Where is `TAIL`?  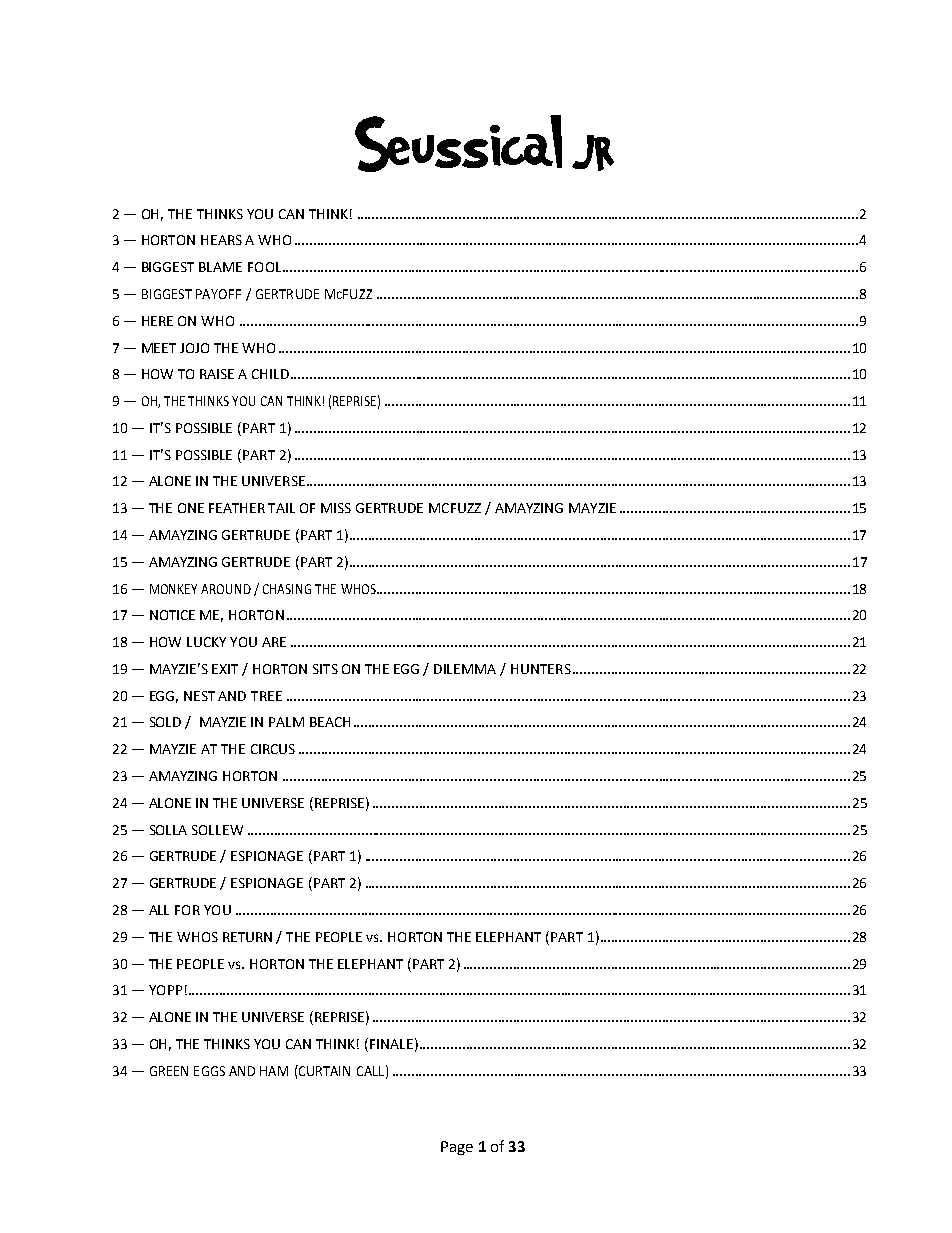
TAIL is located at coordinates (281, 508).
